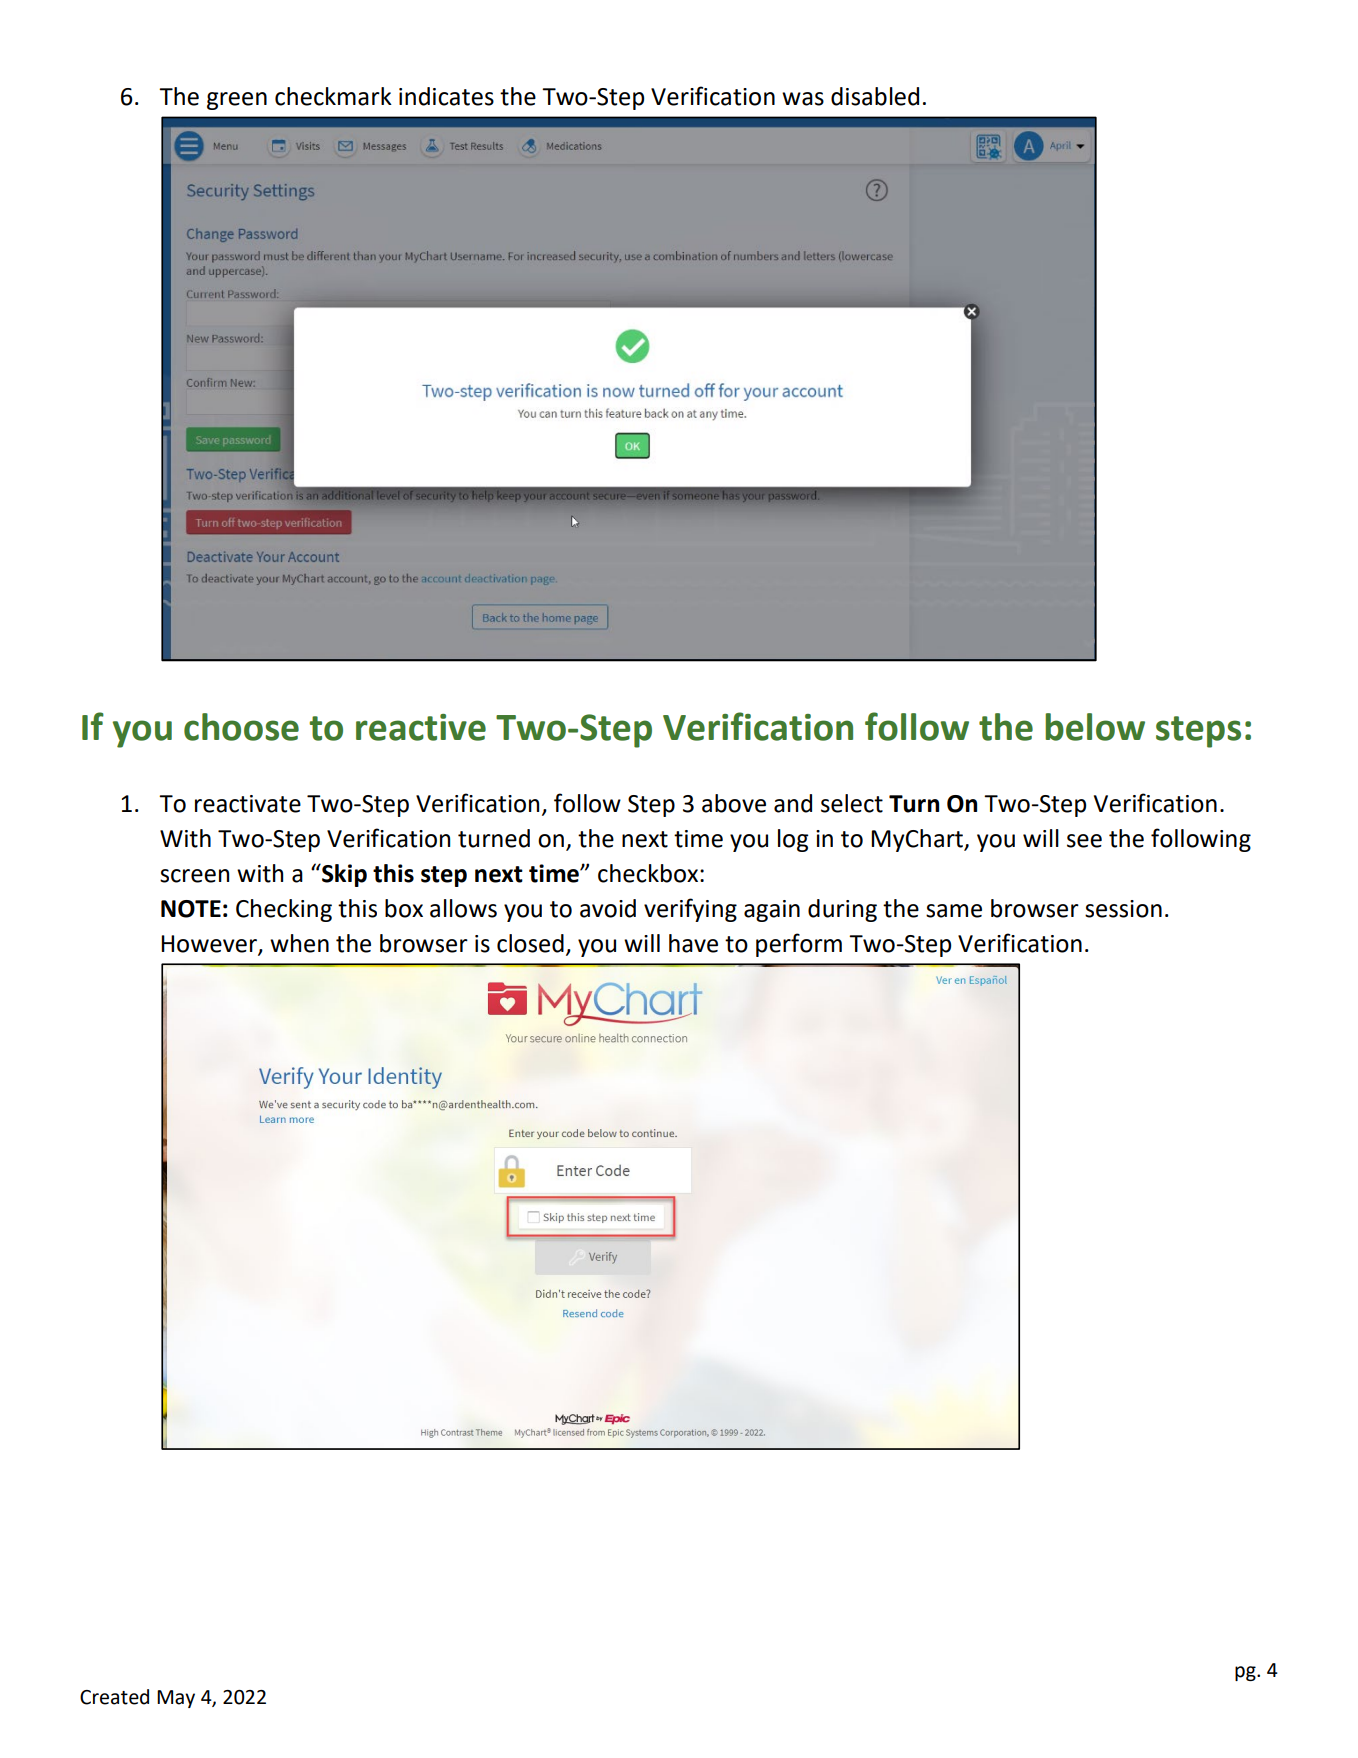 Image resolution: width=1358 pixels, height=1758 pixels. Describe the element at coordinates (176, 1699) in the document. I see `May` at that location.
